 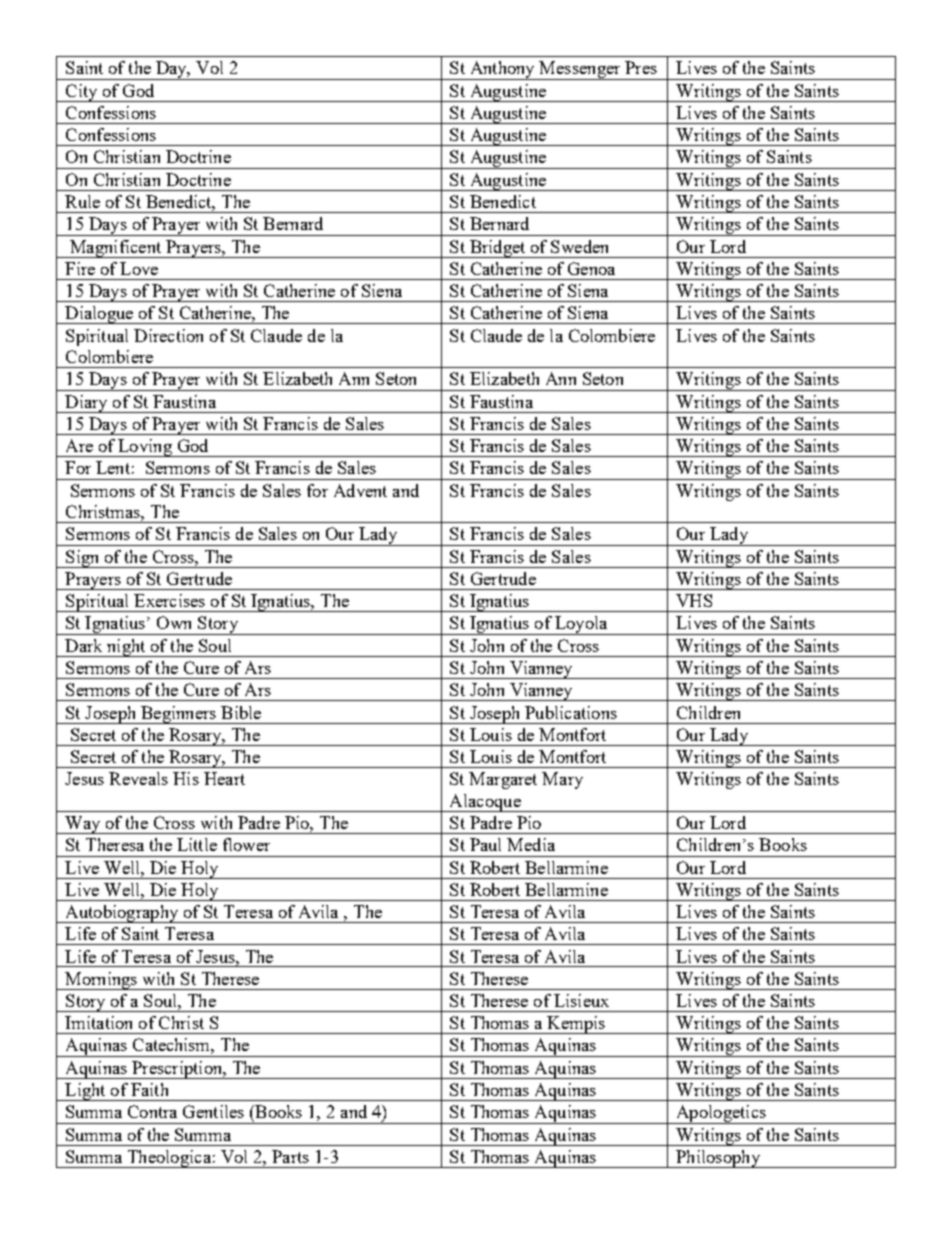 I want to click on Parts, so click(x=290, y=1156).
